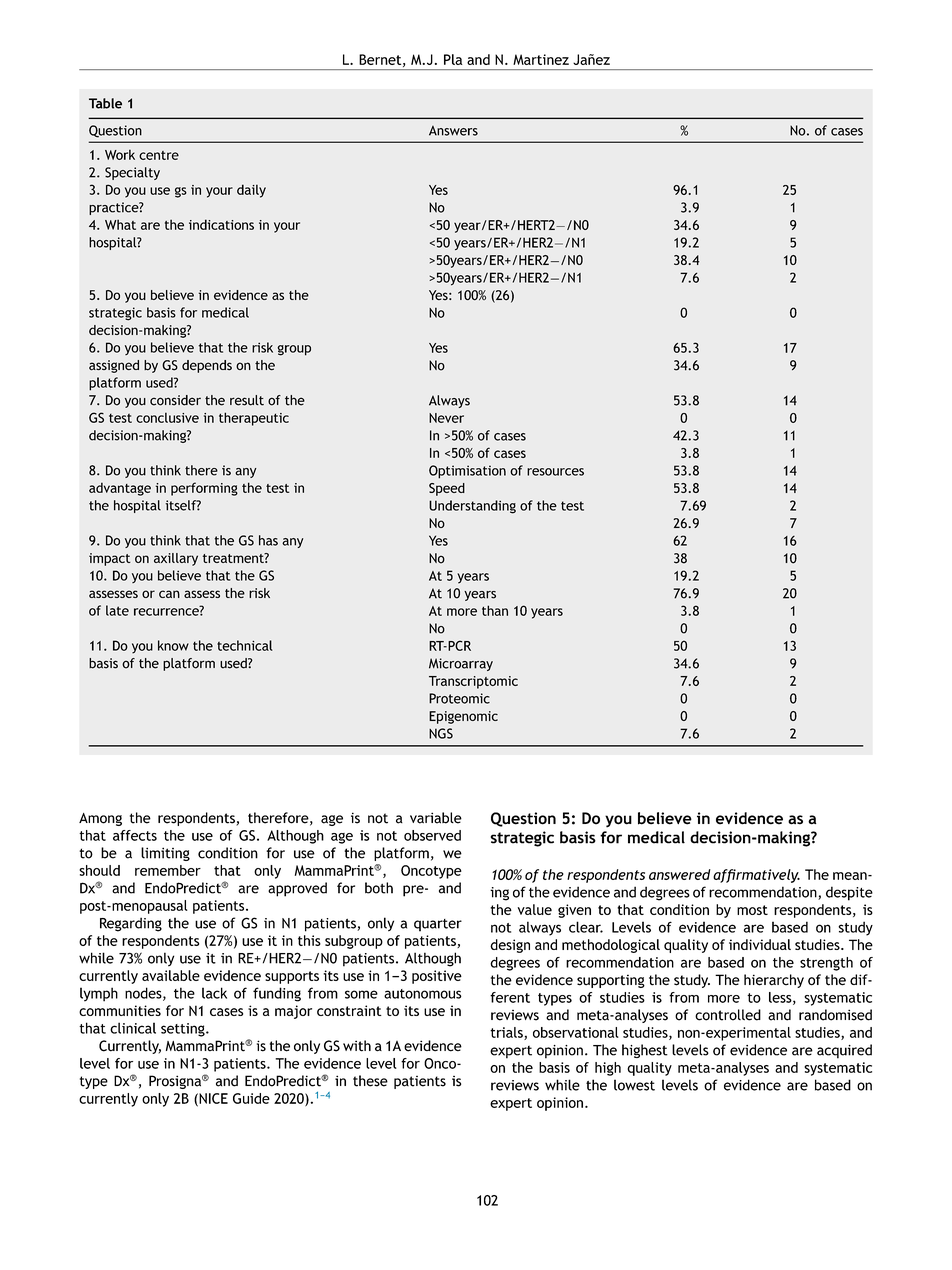 The image size is (952, 1270). Describe the element at coordinates (473, 682) in the screenshot. I see `Transcriptomic` at that location.
